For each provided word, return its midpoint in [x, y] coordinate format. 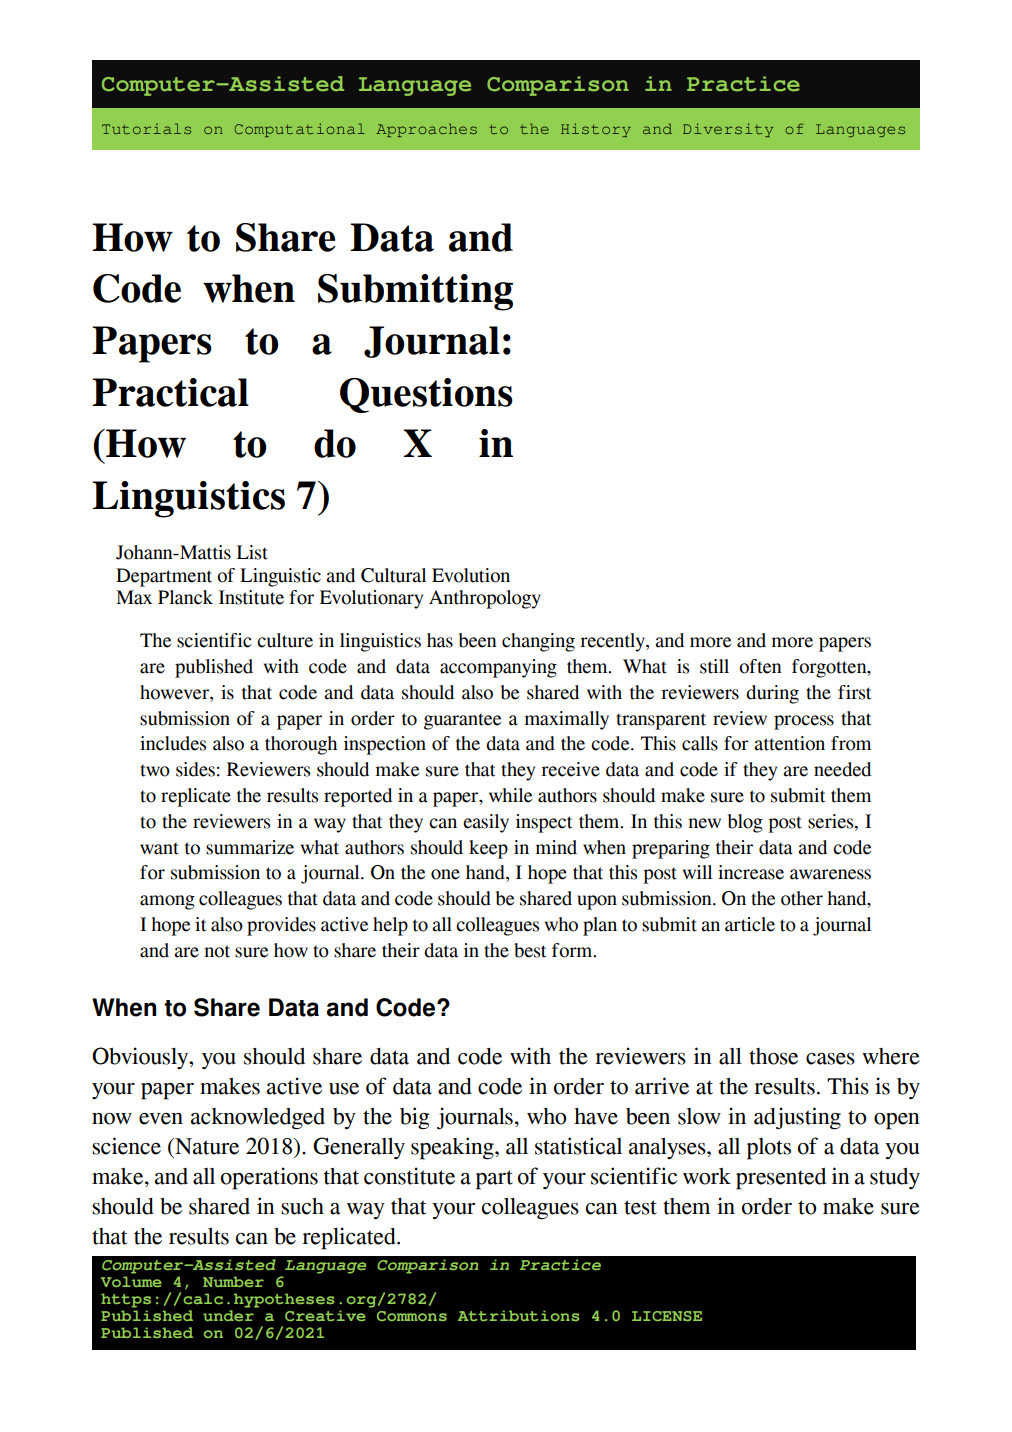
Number [233, 1281]
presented [781, 1179]
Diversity [728, 130]
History [596, 130]
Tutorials [146, 128]
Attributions [518, 1315]
